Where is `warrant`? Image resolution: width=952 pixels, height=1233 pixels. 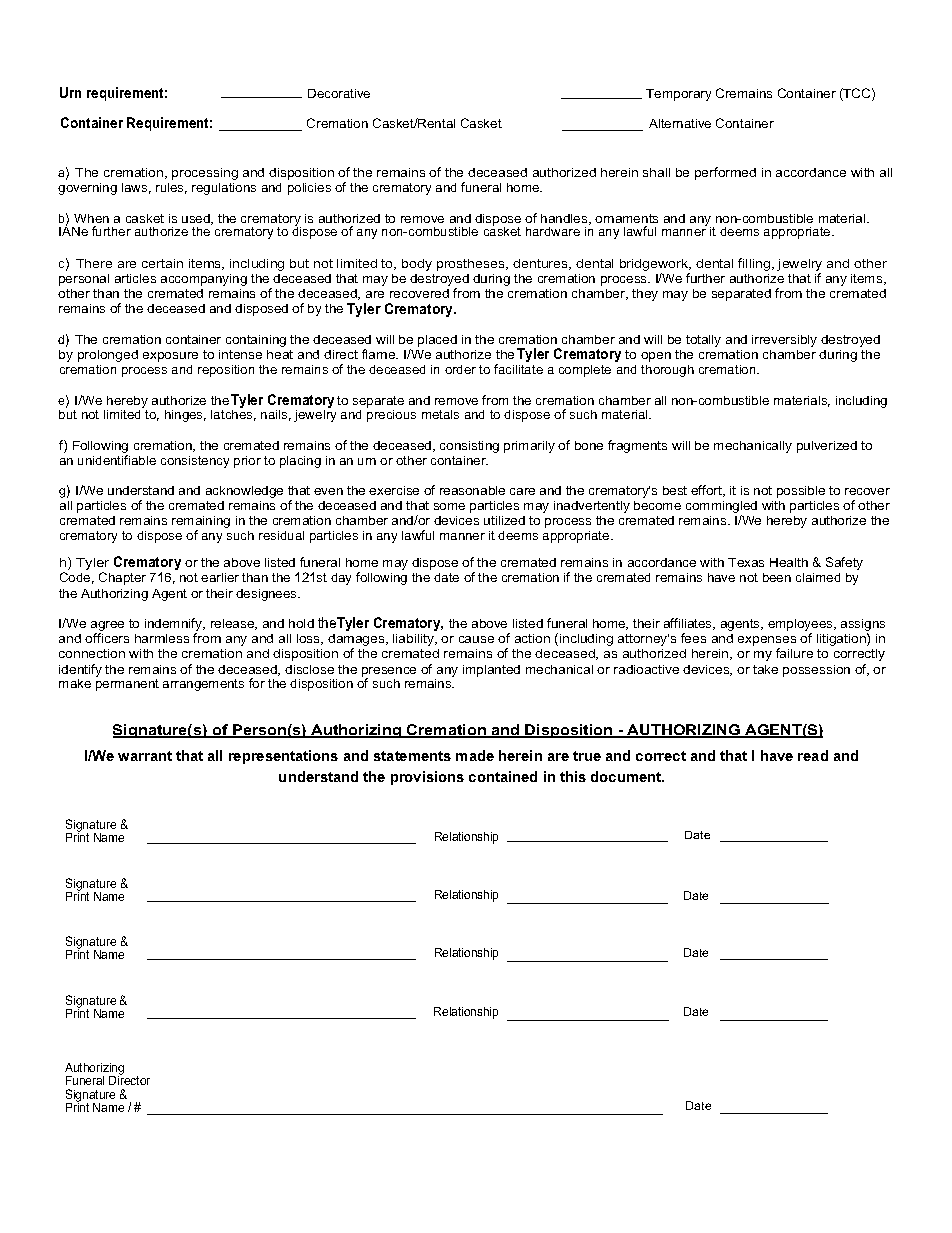 warrant is located at coordinates (145, 756).
